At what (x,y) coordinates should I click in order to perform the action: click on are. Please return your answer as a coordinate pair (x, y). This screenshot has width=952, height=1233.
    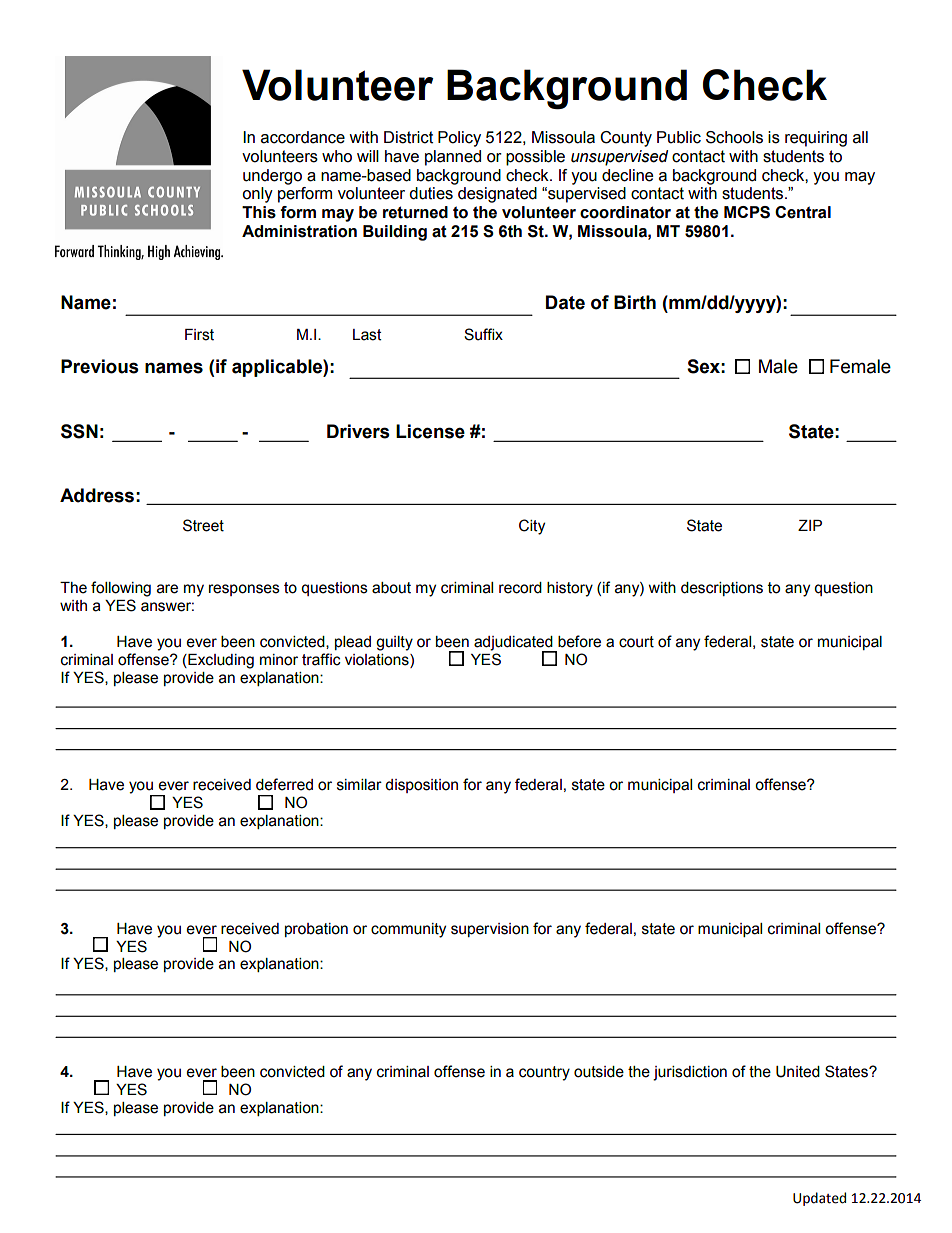
    Looking at the image, I should click on (167, 589).
